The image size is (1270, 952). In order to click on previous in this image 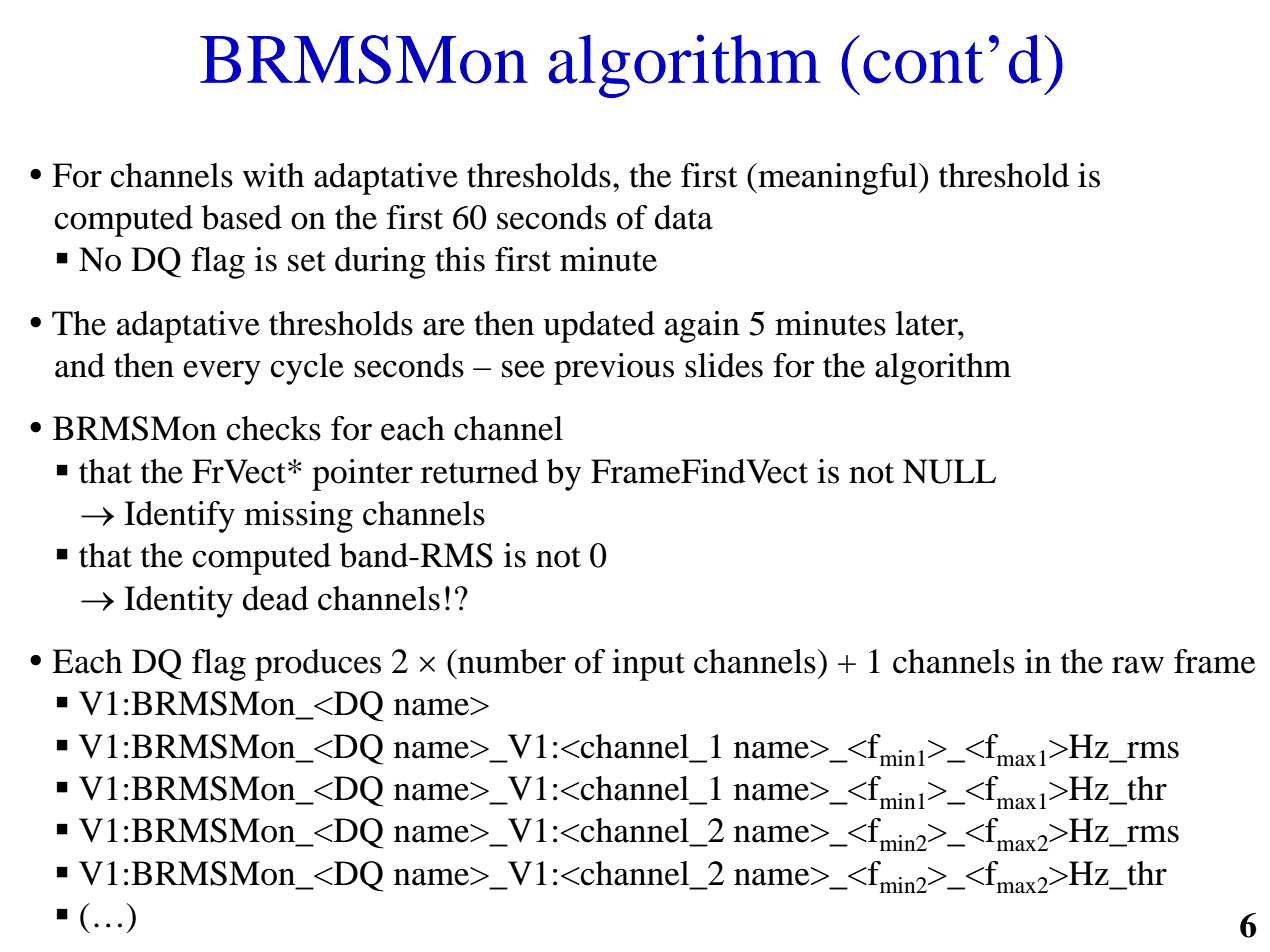, I will do `click(614, 369)`.
